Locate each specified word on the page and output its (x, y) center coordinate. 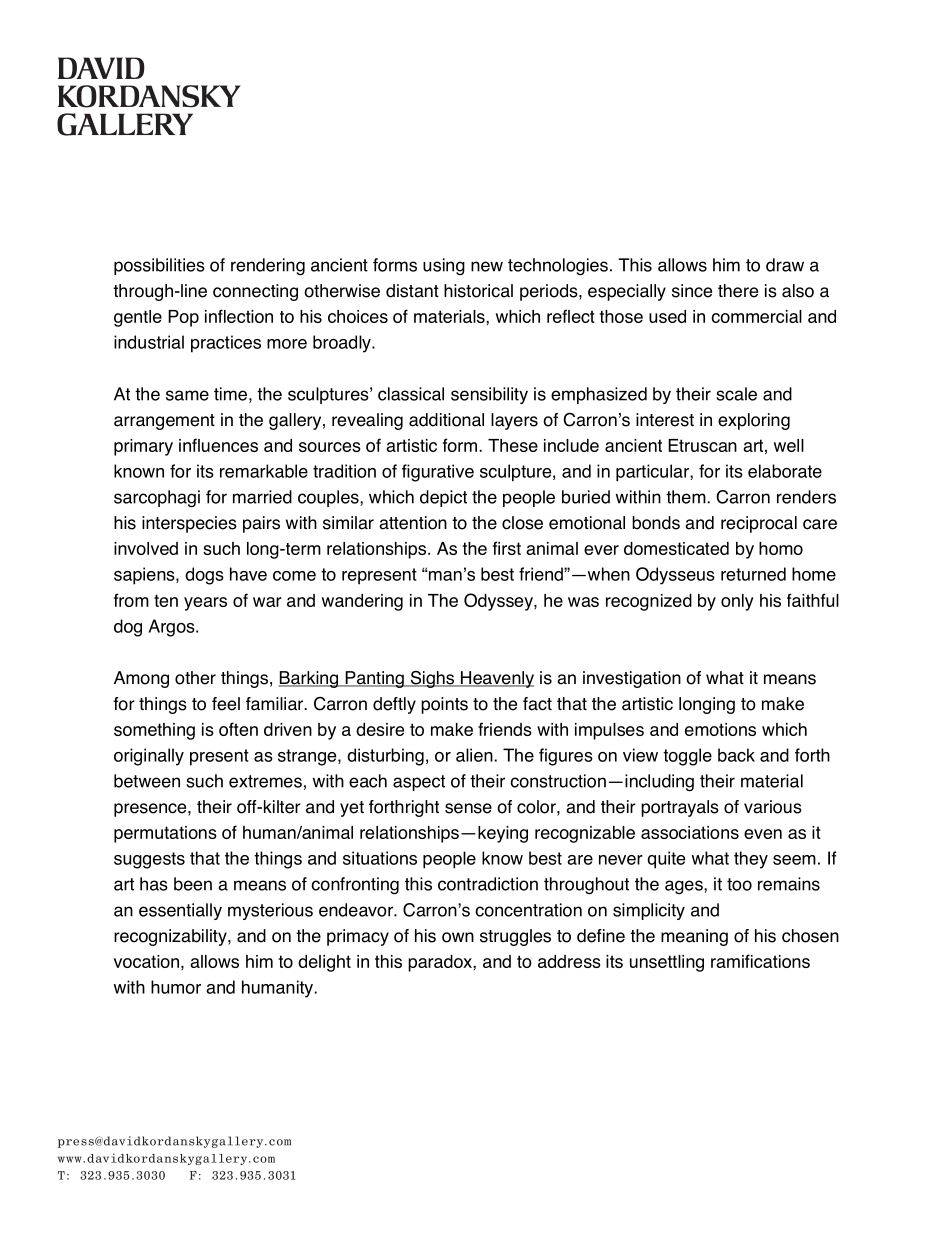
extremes (265, 781)
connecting (255, 292)
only (737, 602)
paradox (441, 963)
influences (218, 445)
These (513, 445)
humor (176, 987)
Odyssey (499, 602)
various (773, 807)
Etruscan (702, 445)
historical (478, 291)
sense (468, 808)
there (738, 291)
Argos (172, 628)
